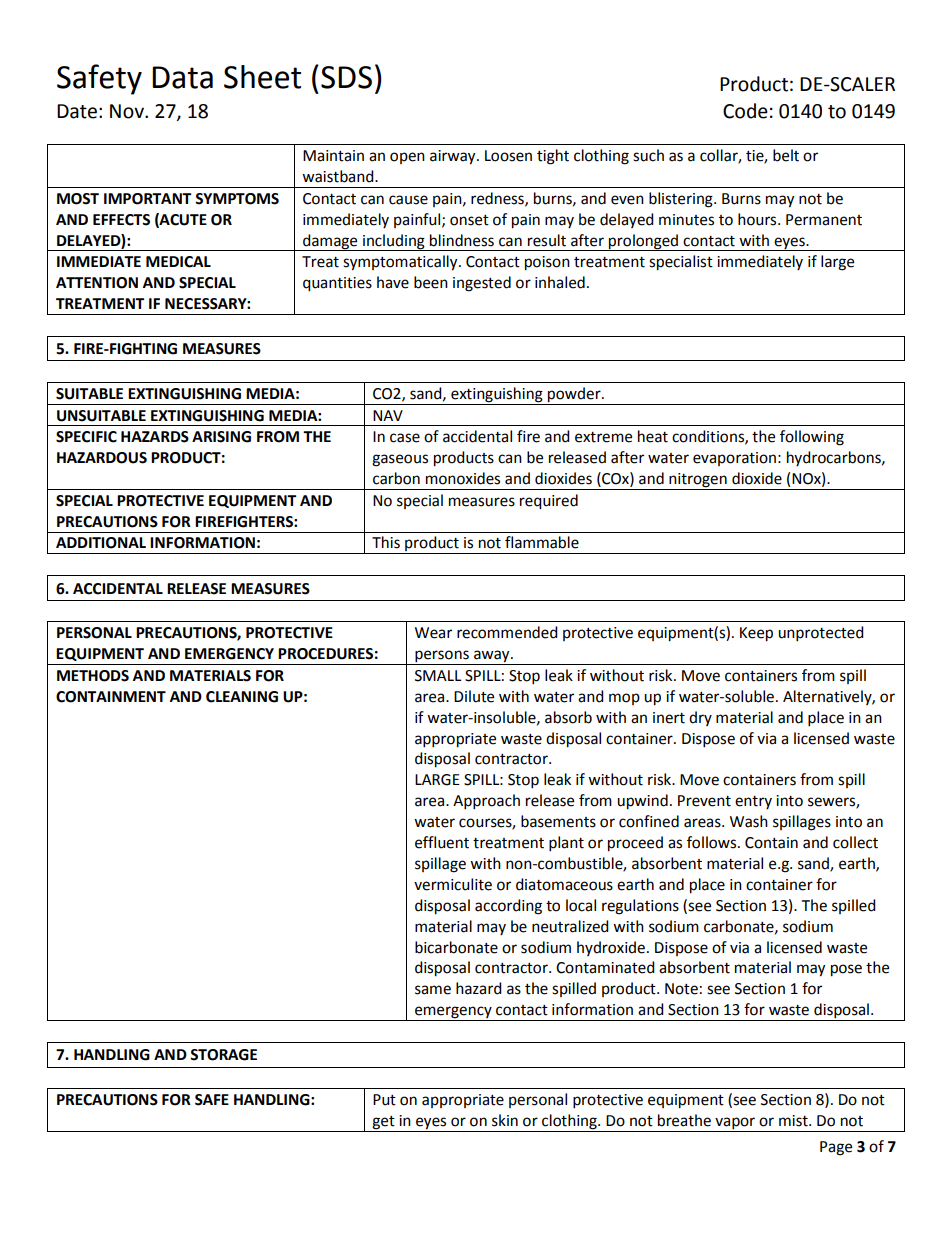 This image has width=952, height=1233. Describe the element at coordinates (454, 157) in the image. I see `airway` at that location.
